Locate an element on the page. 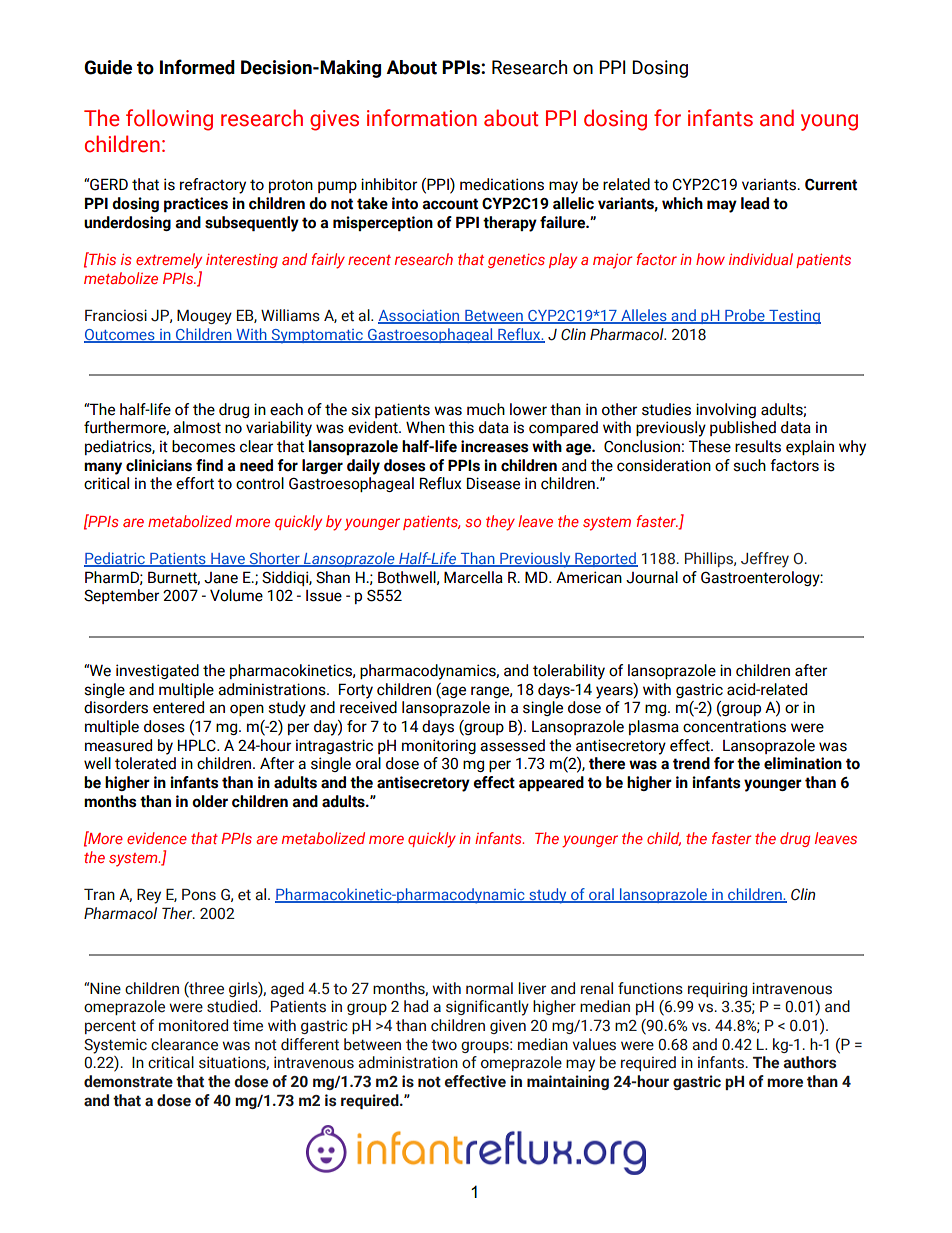 The height and width of the image is (1233, 952). monitored is located at coordinates (193, 1025).
